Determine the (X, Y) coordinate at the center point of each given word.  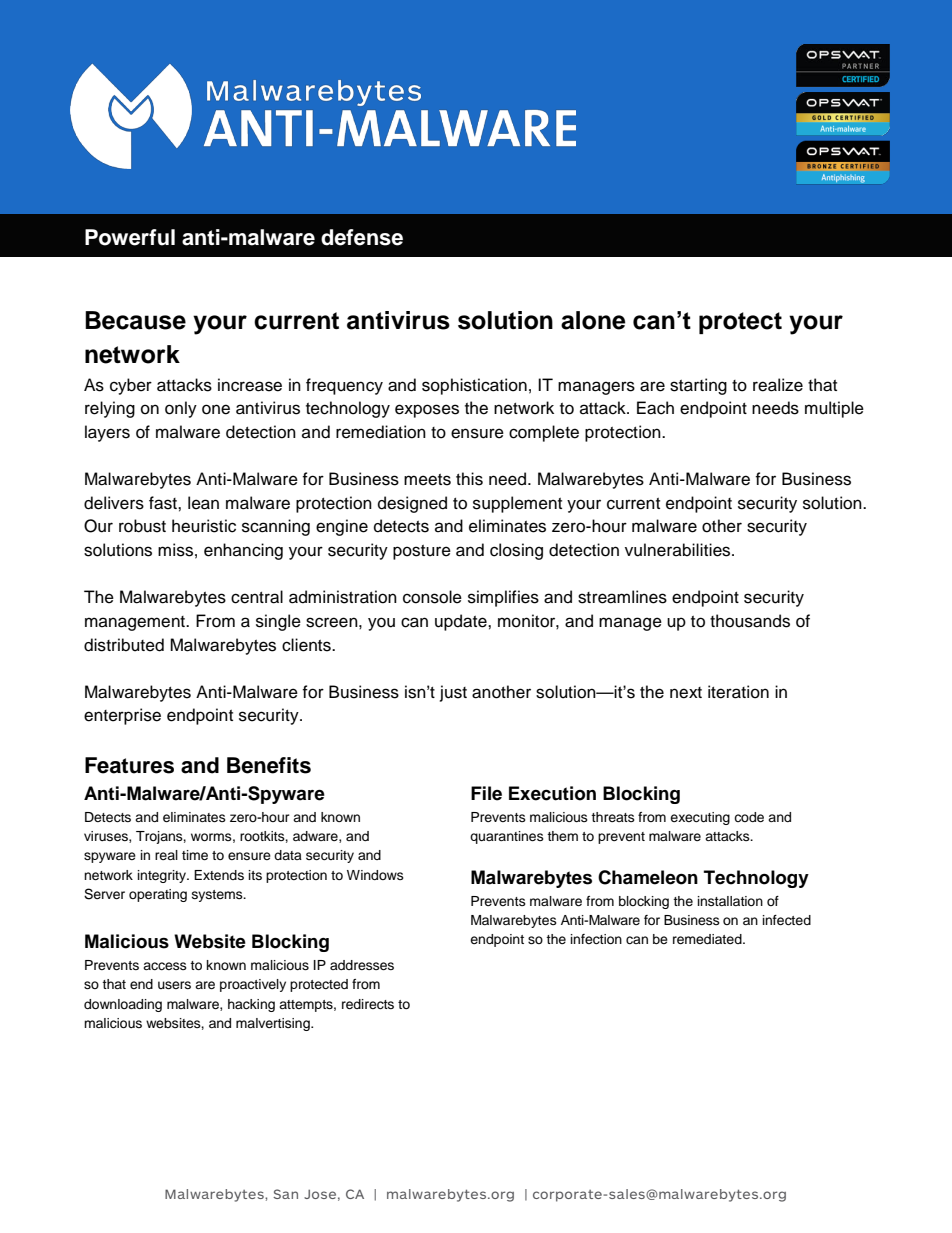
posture (422, 552)
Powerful (130, 237)
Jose (320, 1194)
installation (730, 901)
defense (362, 237)
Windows (375, 875)
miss (175, 550)
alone (593, 320)
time (195, 855)
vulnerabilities (679, 550)
